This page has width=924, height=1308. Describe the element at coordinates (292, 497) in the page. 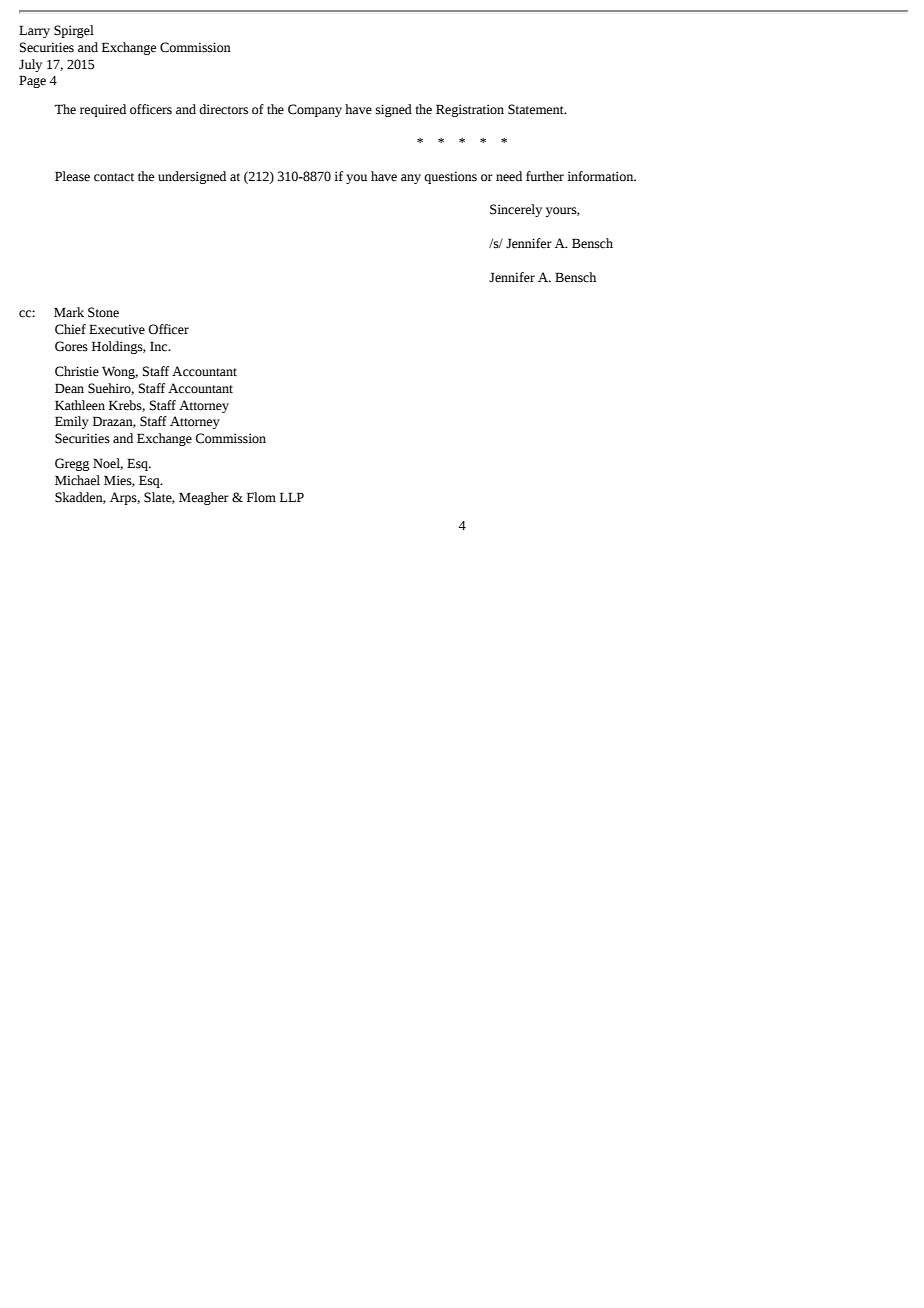

I see `LLP` at that location.
